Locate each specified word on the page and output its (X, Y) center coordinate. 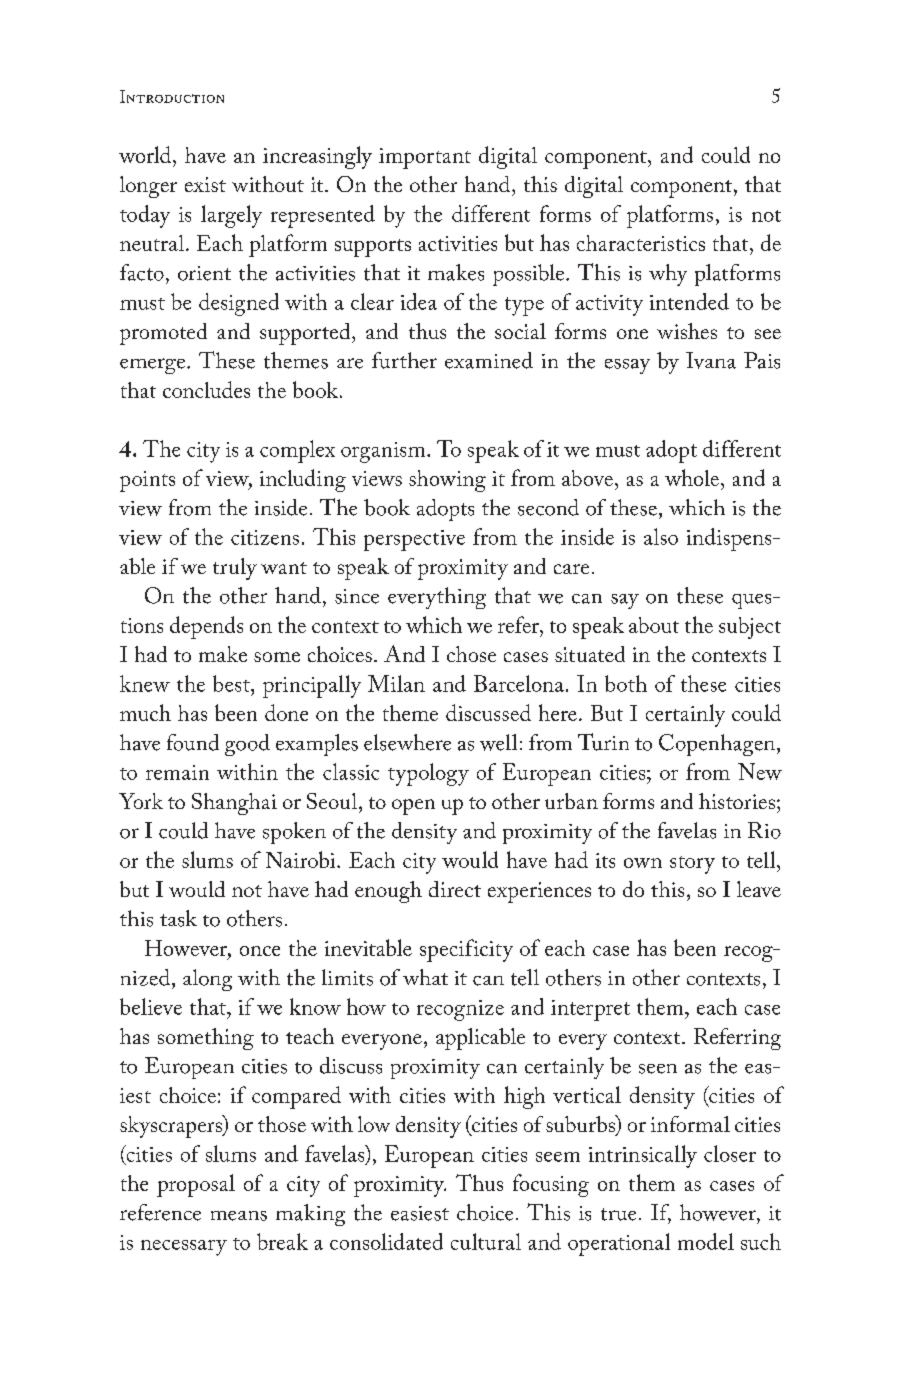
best (232, 683)
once (260, 951)
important (425, 158)
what (425, 977)
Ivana (711, 360)
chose (471, 654)
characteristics (641, 243)
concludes (206, 389)
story (692, 865)
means (239, 1216)
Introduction (172, 96)
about (654, 625)
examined (489, 360)
